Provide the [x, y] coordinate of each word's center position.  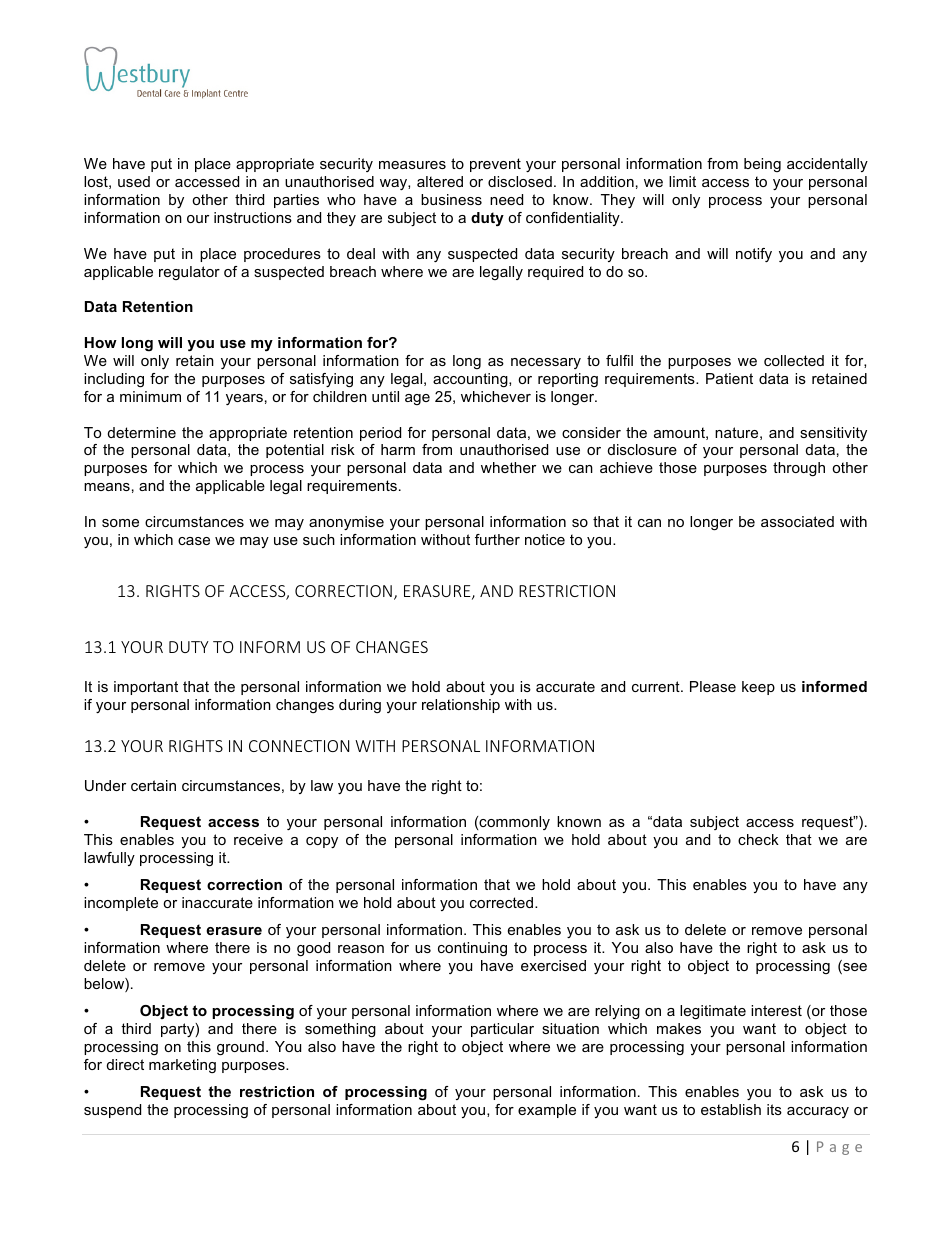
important [146, 688]
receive [258, 839]
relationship [461, 706]
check [758, 839]
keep [758, 688]
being [762, 165]
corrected [501, 902]
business [451, 199]
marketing [182, 1066]
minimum [150, 396]
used [134, 181]
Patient [729, 378]
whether [508, 467]
